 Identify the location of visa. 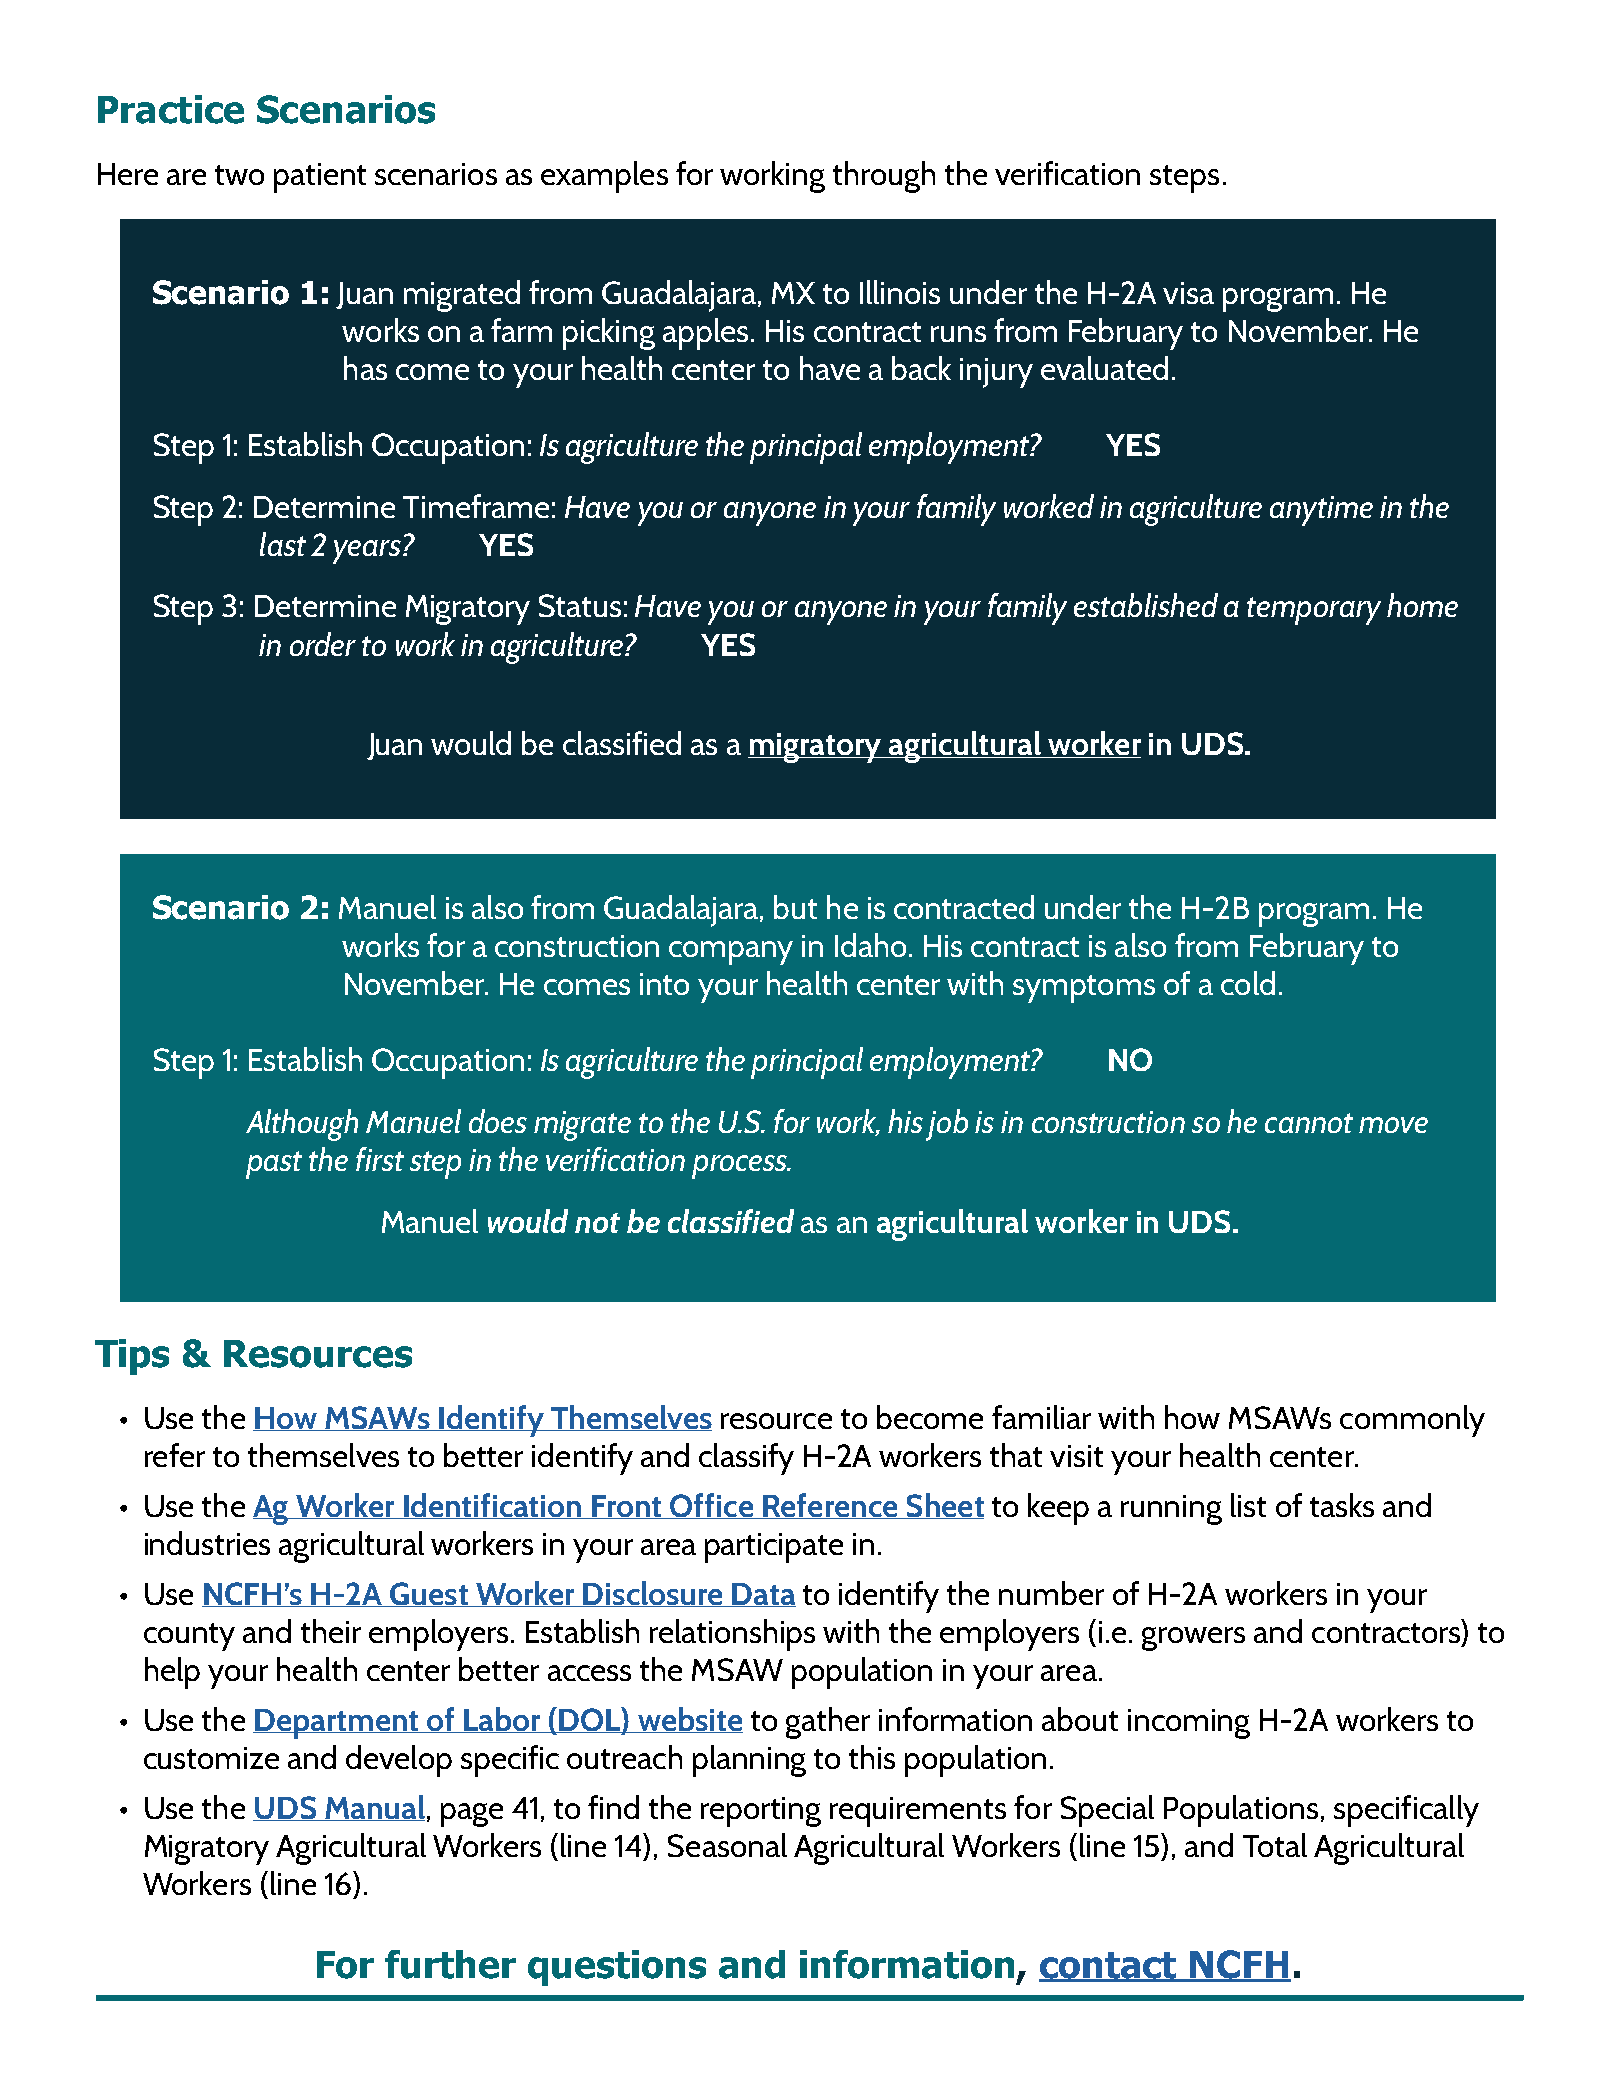
(1188, 293).
